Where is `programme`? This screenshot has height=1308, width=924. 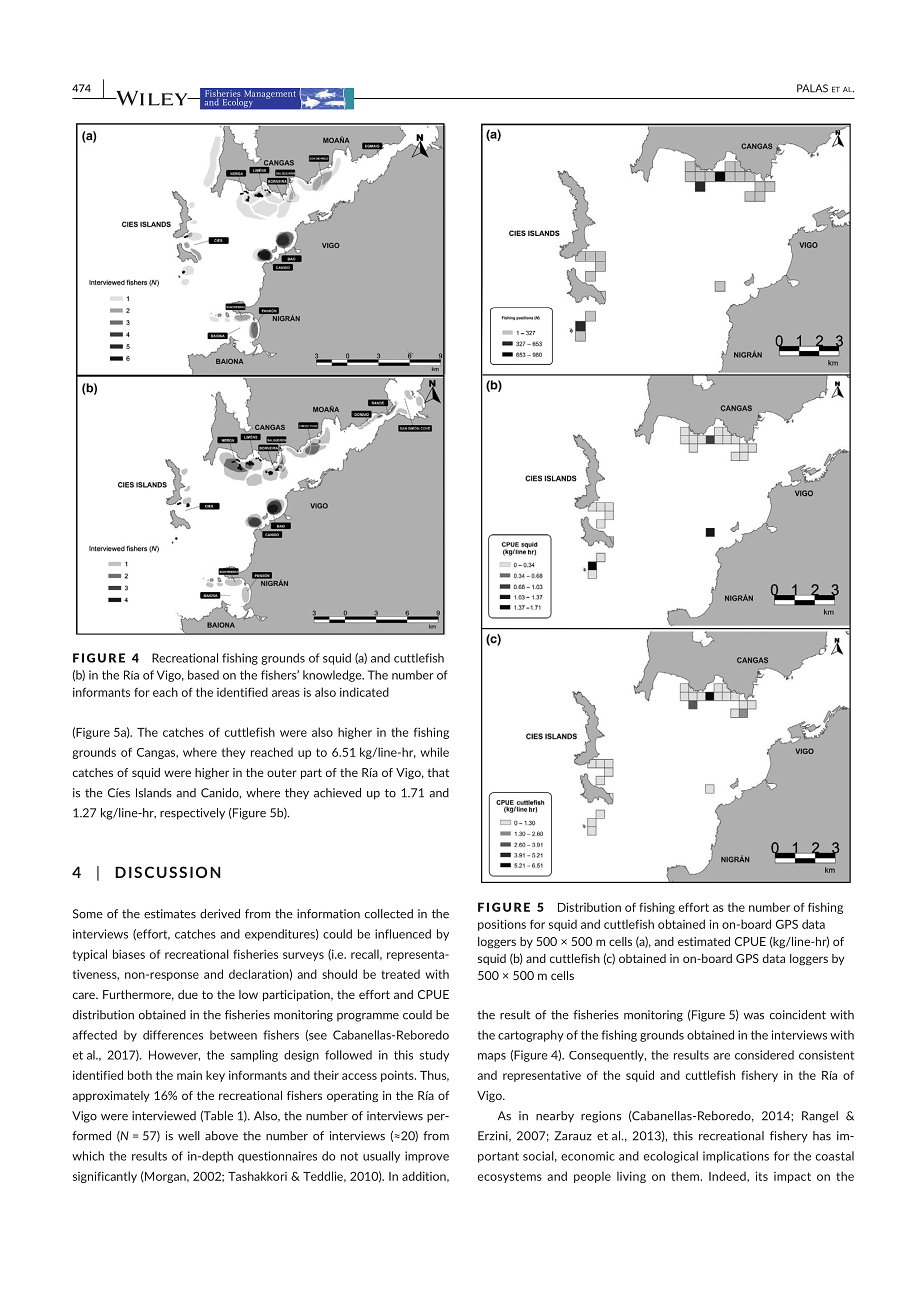 programme is located at coordinates (368, 1017).
